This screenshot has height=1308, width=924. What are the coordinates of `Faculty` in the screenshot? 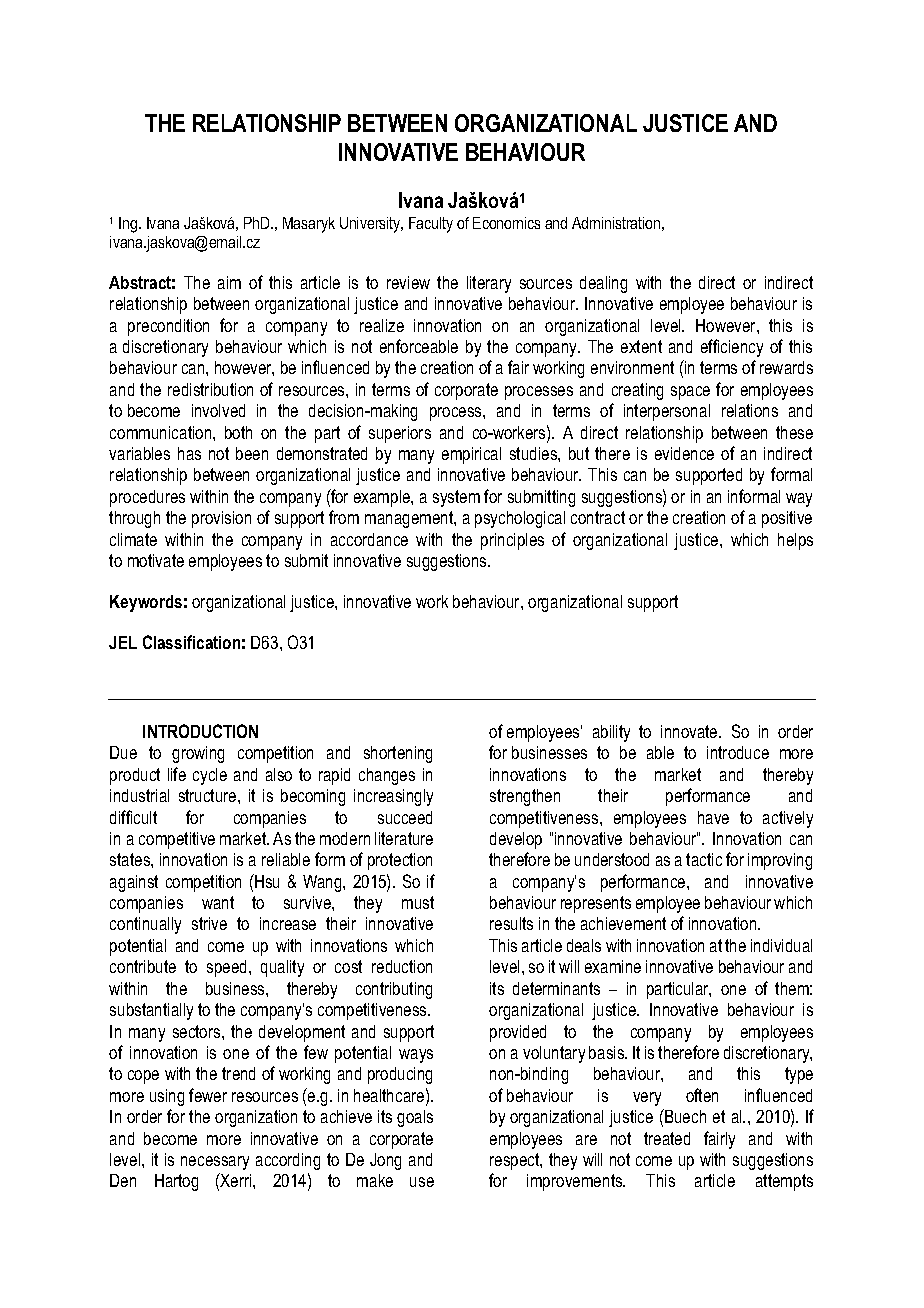 It's located at (431, 225).
